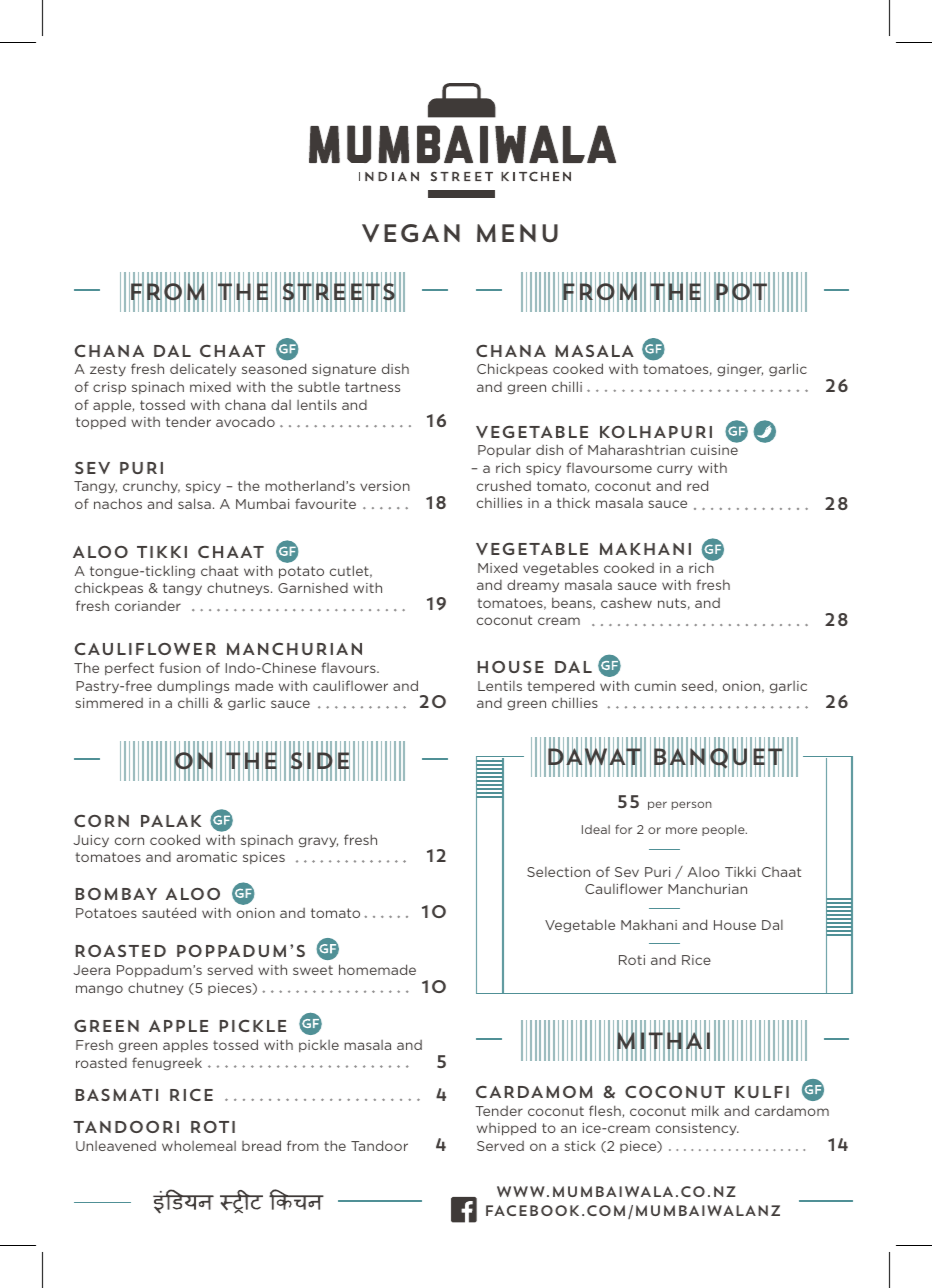 This page has height=1288, width=932. Describe the element at coordinates (206, 857) in the page. I see `aromatic` at that location.
